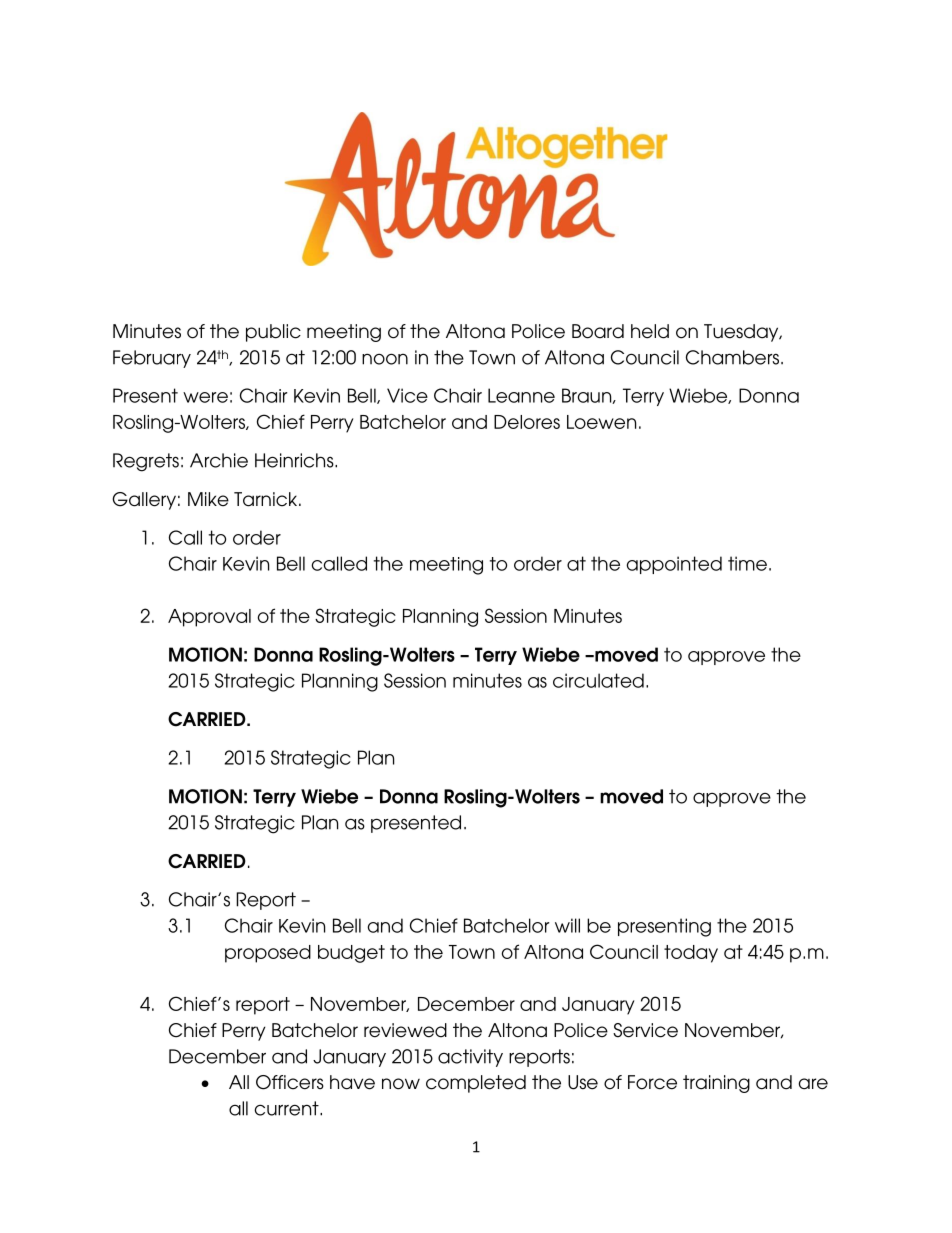 The image size is (952, 1233). I want to click on completed, so click(476, 1084).
